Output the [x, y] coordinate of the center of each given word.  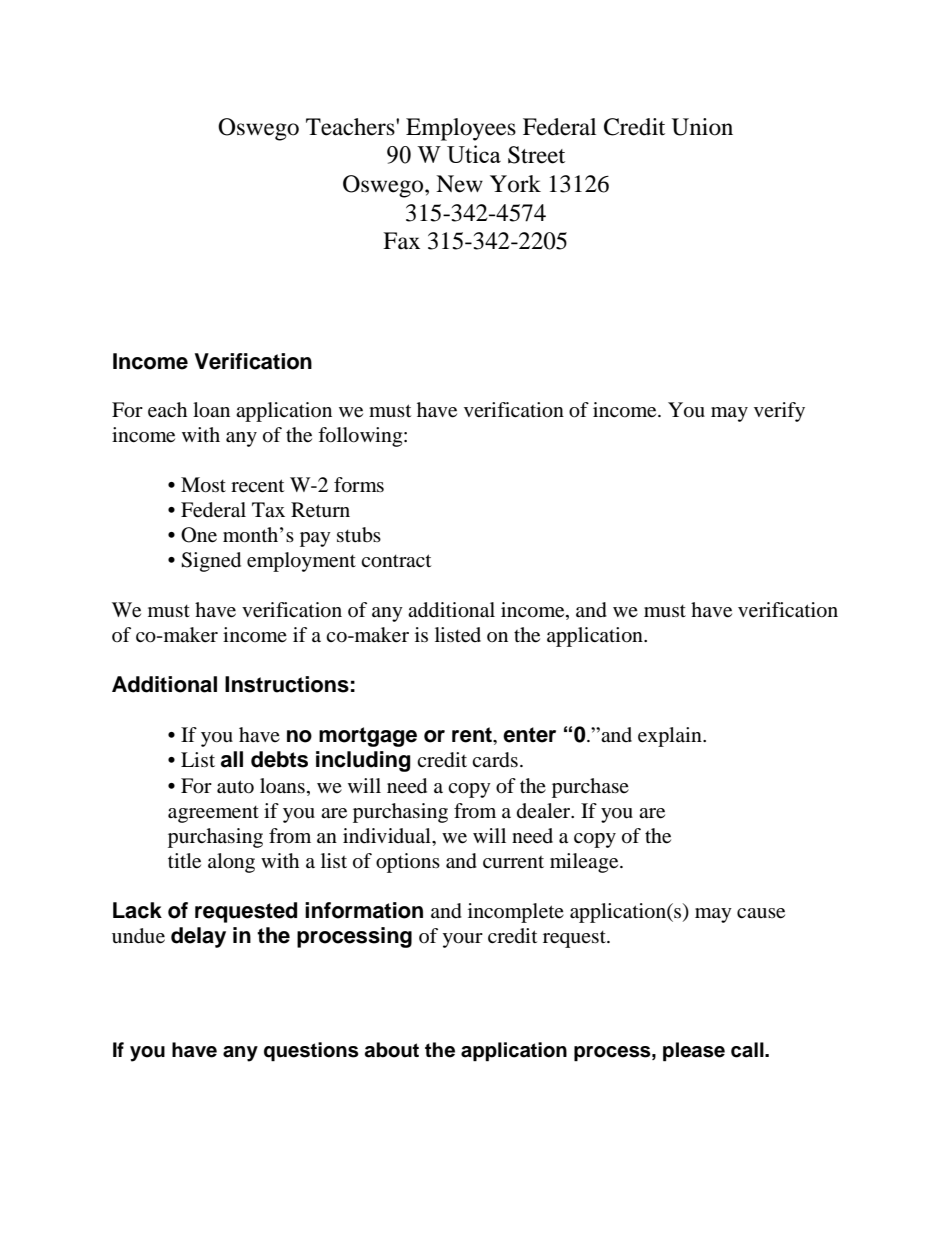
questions [311, 1052]
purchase [590, 788]
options [408, 863]
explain [671, 737]
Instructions [287, 684]
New [459, 184]
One [199, 535]
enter [529, 735]
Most [203, 485]
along [231, 863]
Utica [474, 154]
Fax [401, 241]
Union [702, 127]
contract [396, 561]
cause [761, 913]
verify [779, 412]
